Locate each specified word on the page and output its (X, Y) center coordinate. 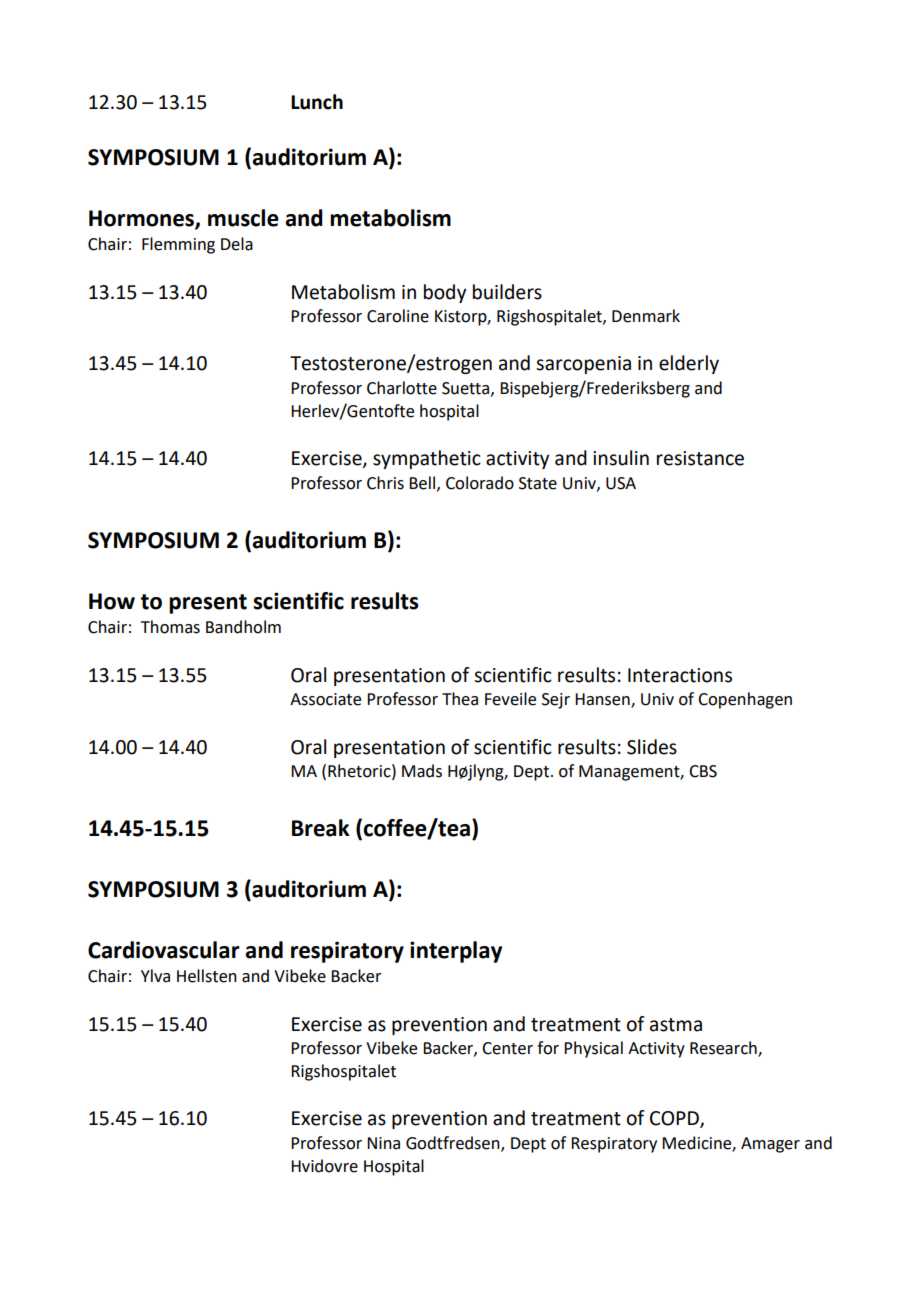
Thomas (170, 627)
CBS (703, 771)
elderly (689, 364)
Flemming (178, 245)
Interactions (680, 675)
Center (507, 1048)
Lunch (317, 102)
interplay (456, 952)
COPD (675, 1119)
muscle (243, 218)
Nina (383, 1143)
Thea (460, 699)
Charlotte (402, 388)
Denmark (646, 316)
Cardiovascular (164, 950)
